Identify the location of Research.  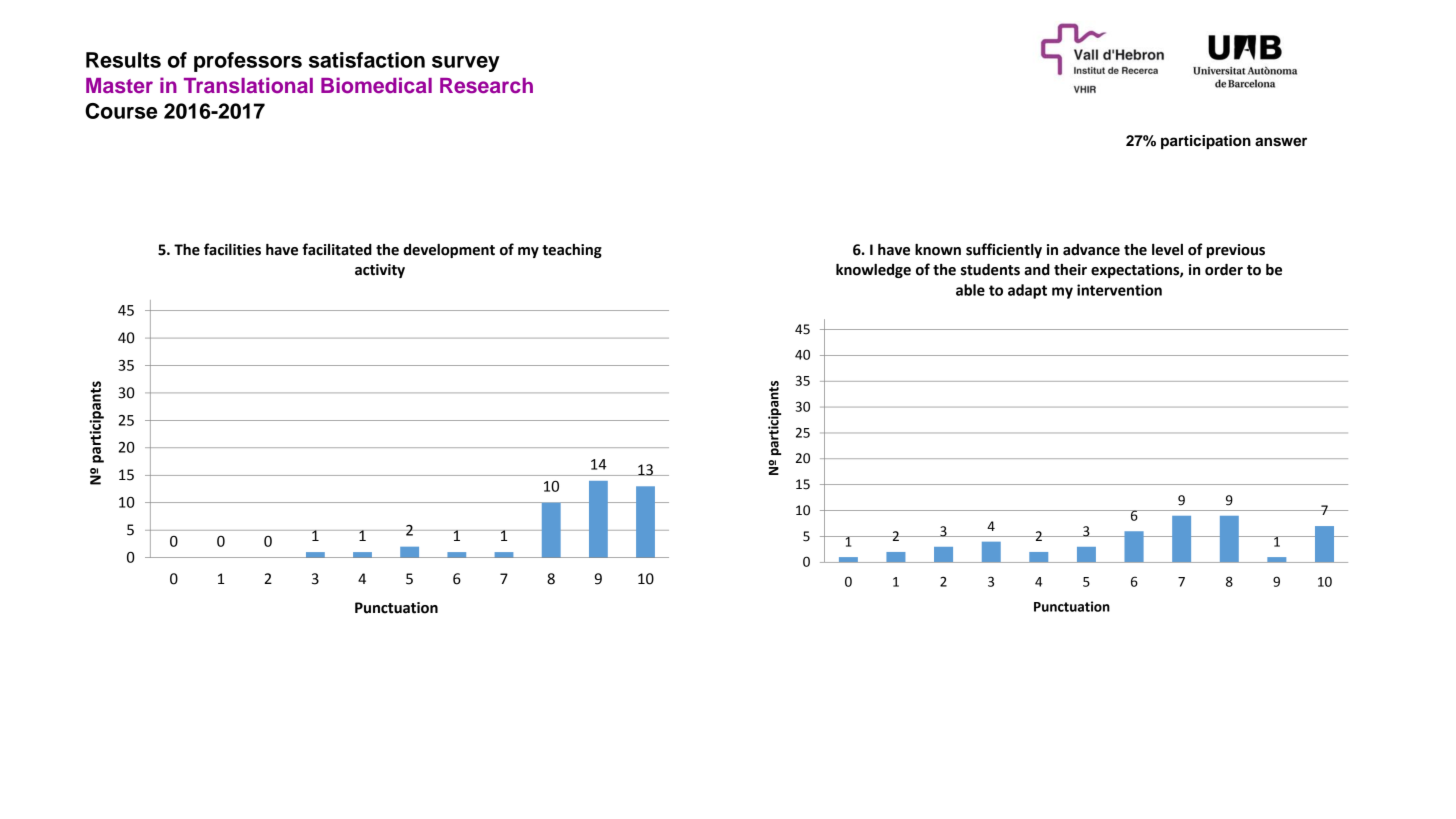
(486, 85).
